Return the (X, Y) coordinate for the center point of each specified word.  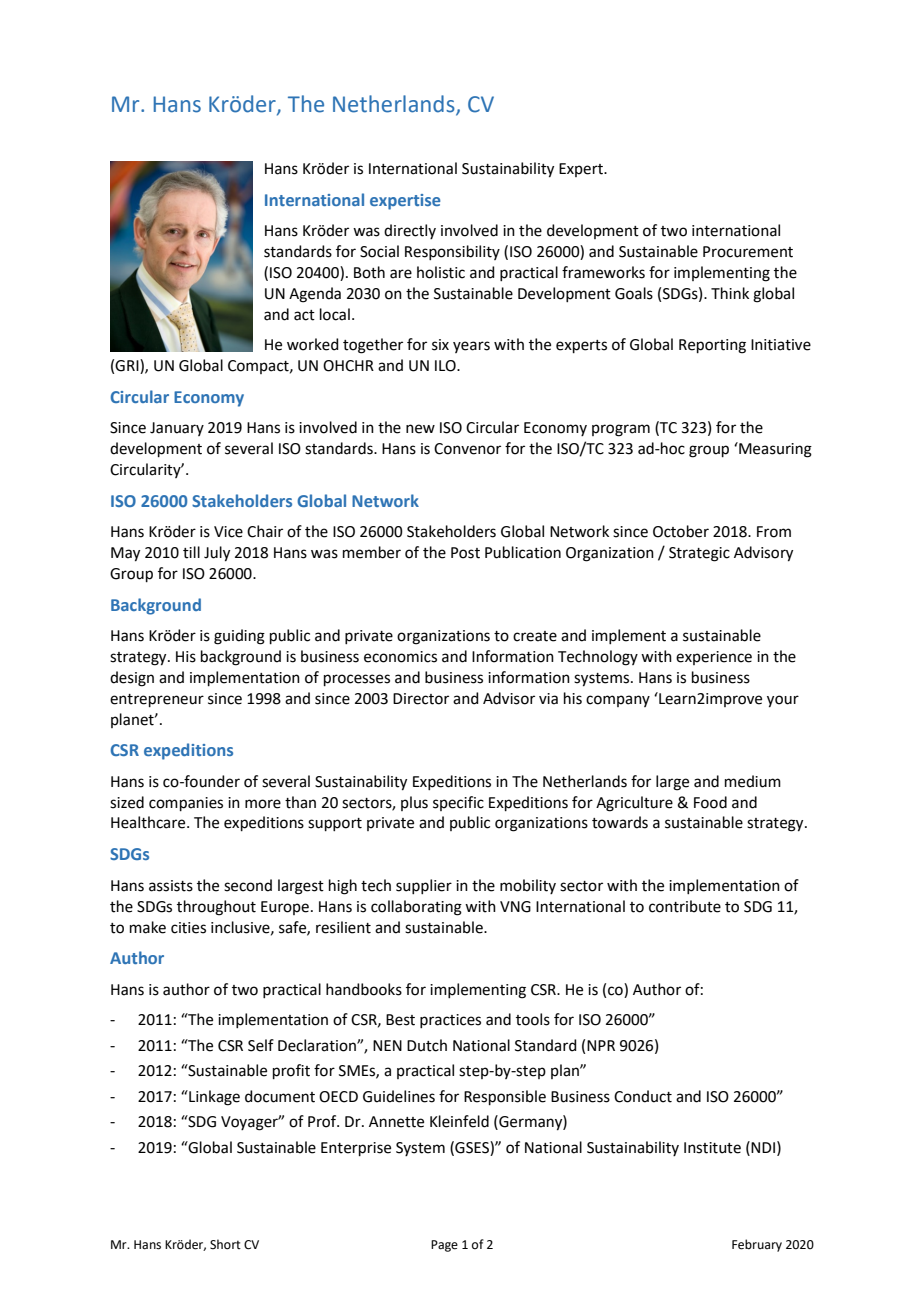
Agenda (315, 295)
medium (753, 781)
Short (225, 1244)
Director (421, 699)
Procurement (748, 252)
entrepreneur (157, 700)
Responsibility (452, 252)
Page (444, 1246)
